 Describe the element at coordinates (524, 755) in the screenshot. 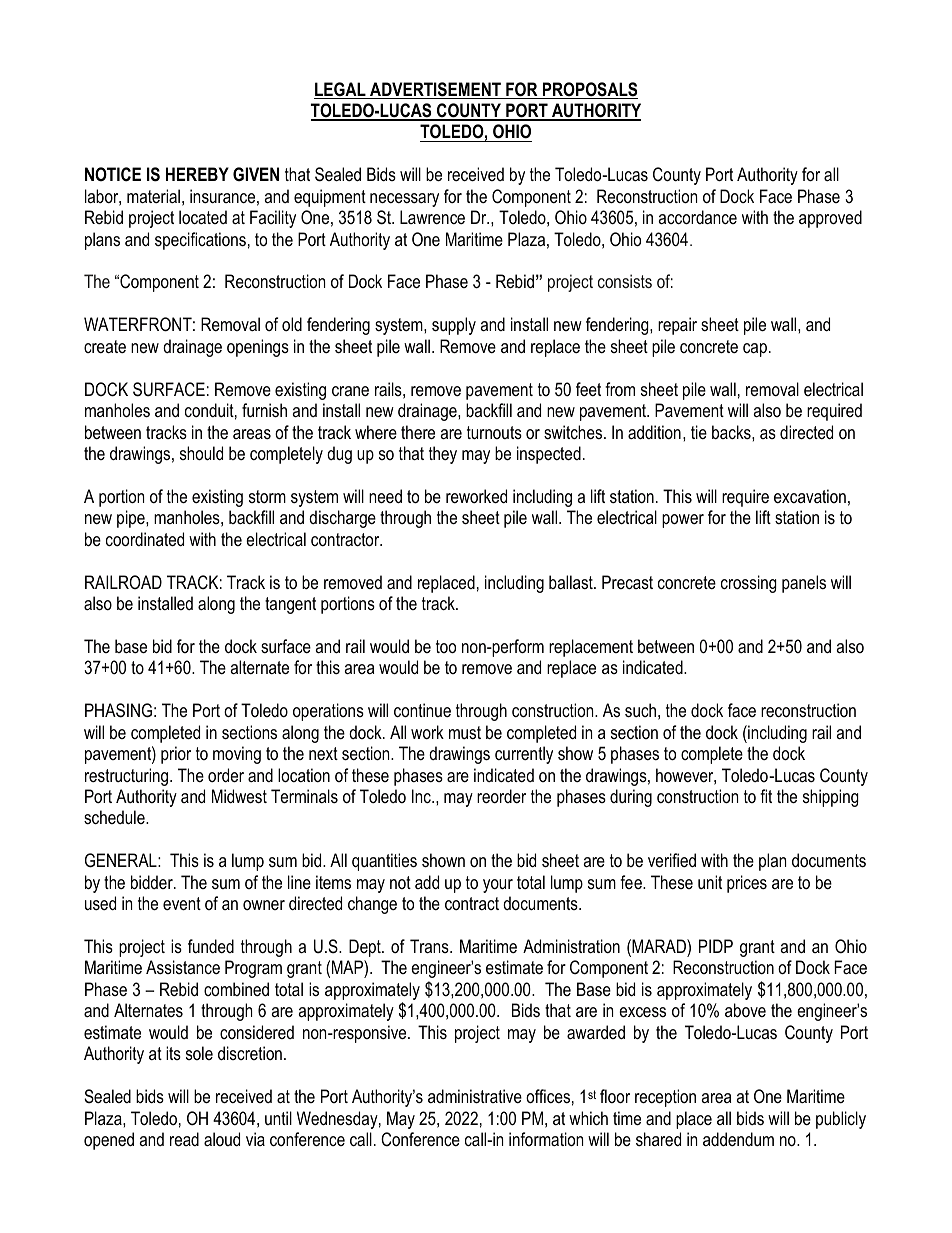

I see `currently` at that location.
